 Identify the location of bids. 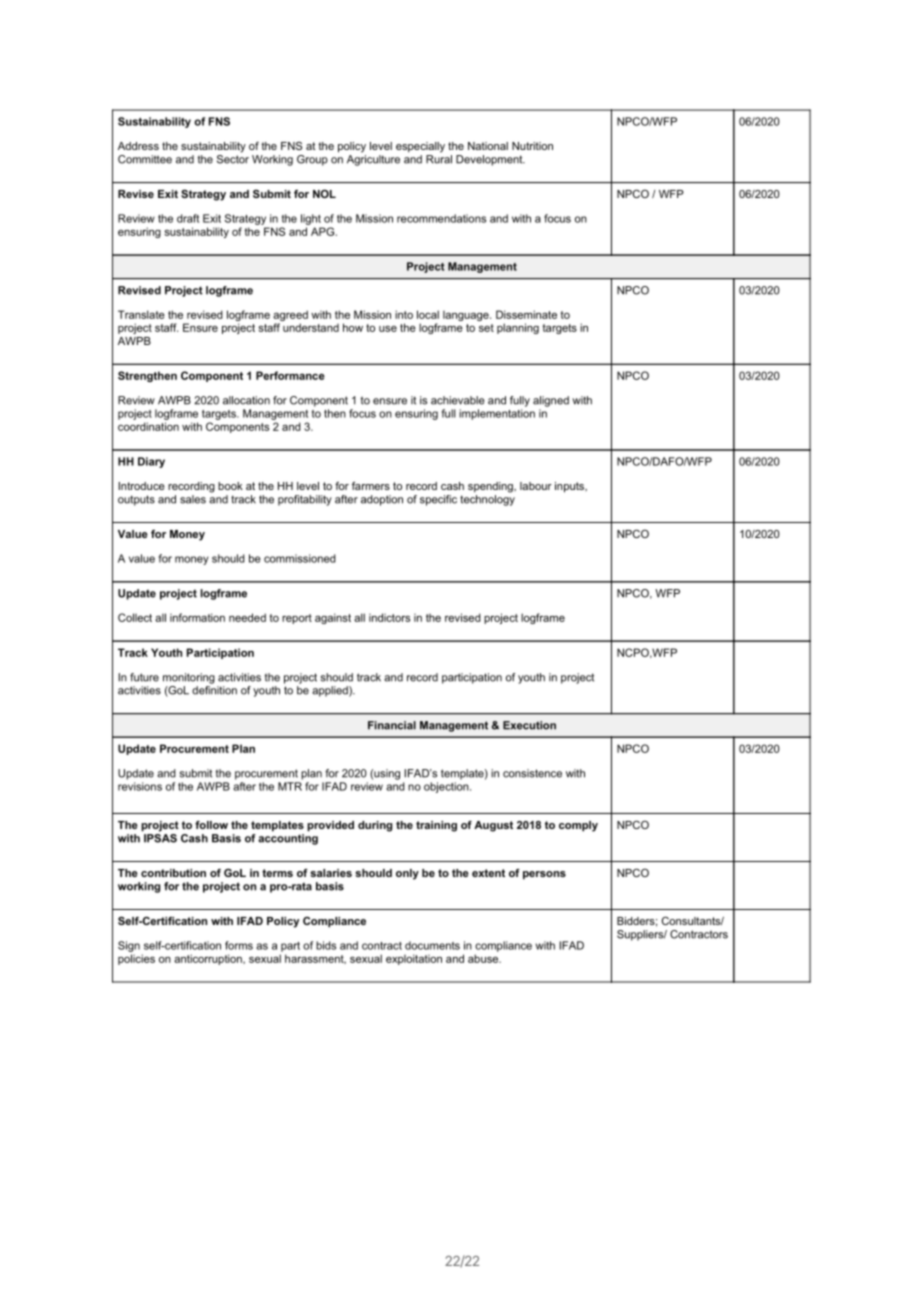
(326, 945).
